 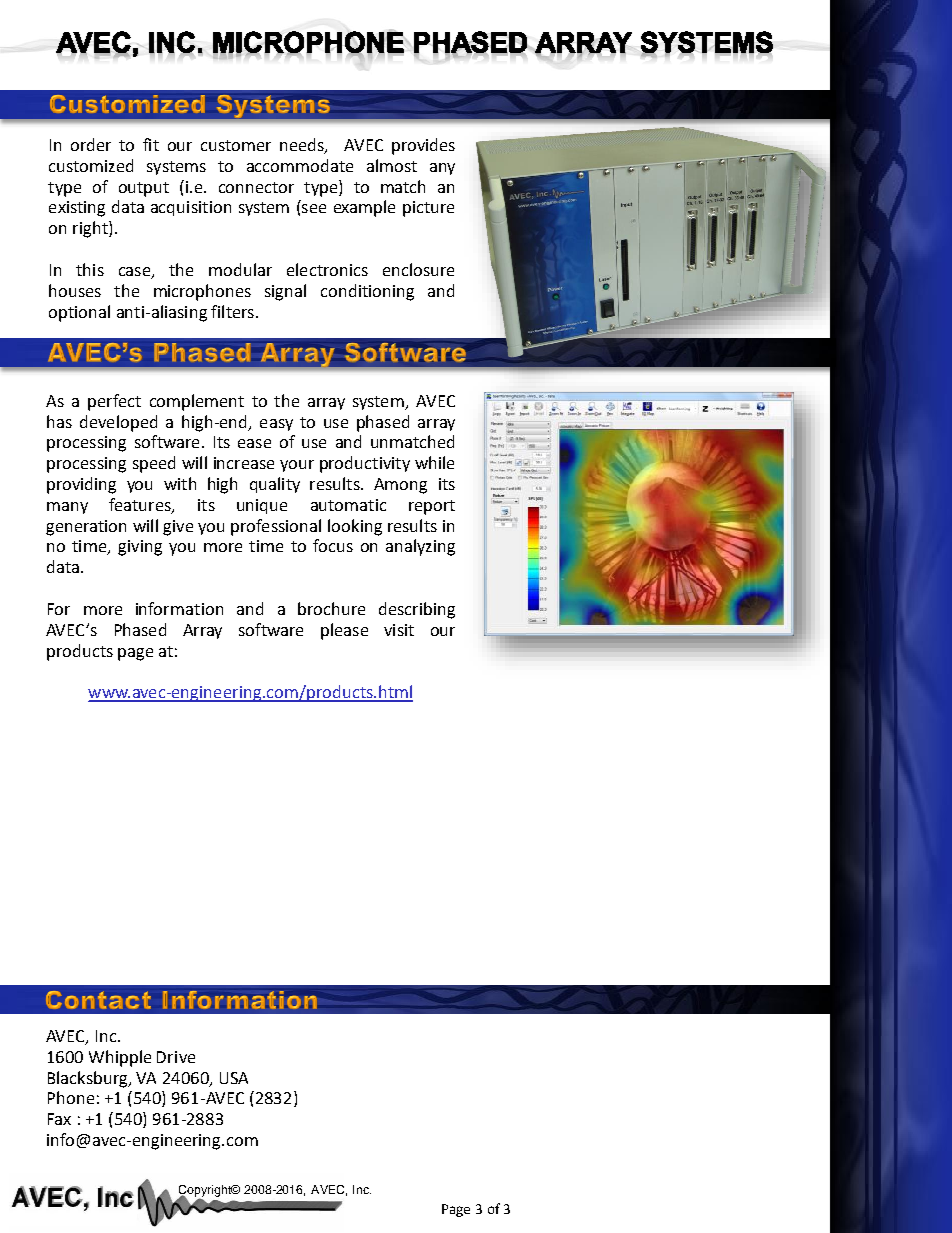 What do you see at coordinates (81, 485) in the page?
I see `providing` at bounding box center [81, 485].
